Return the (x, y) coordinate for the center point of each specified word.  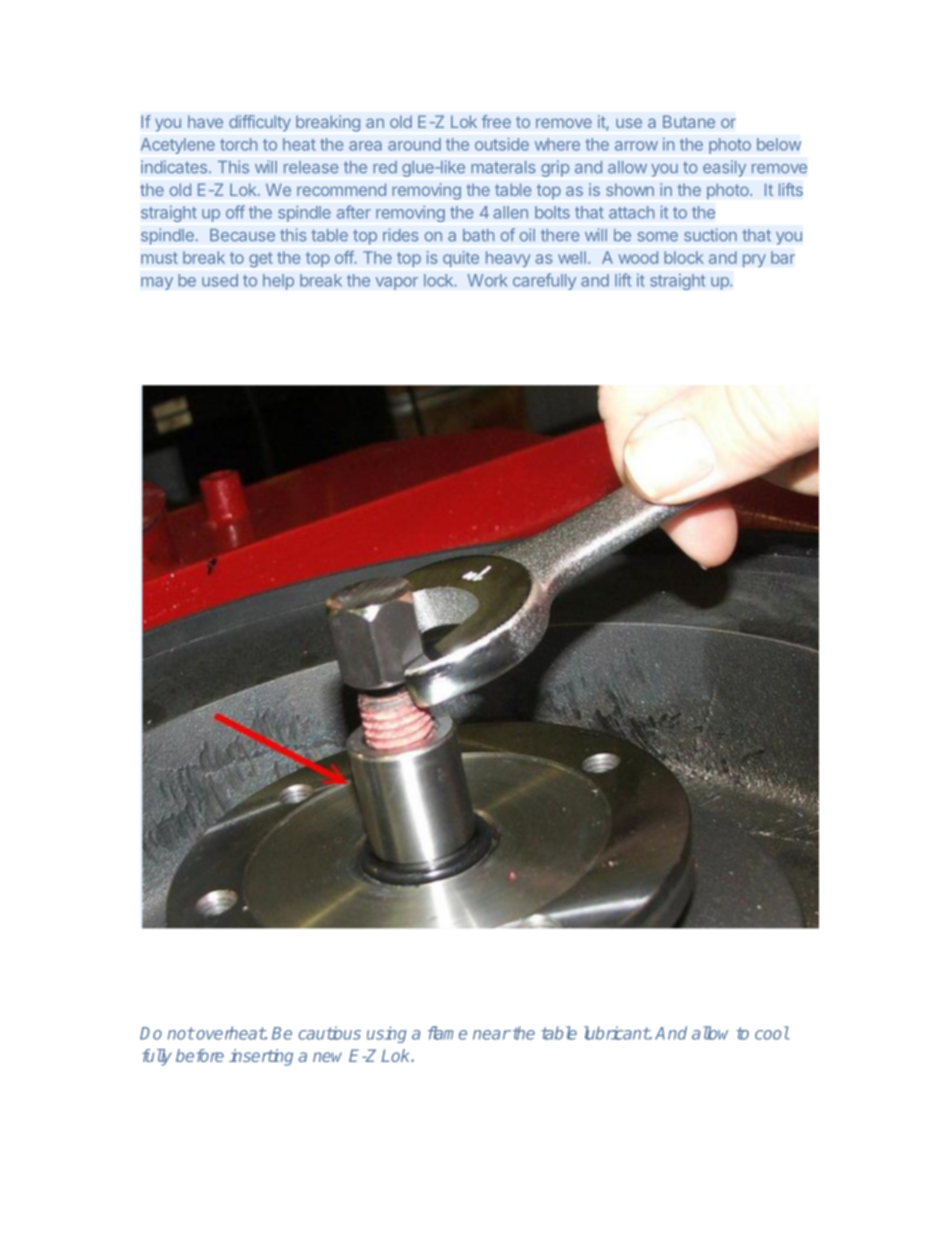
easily (724, 168)
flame (447, 1033)
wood (638, 257)
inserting (261, 1057)
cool (772, 1033)
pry (754, 260)
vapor (397, 283)
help (278, 282)
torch (238, 144)
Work (487, 280)
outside (502, 144)
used (220, 280)
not (181, 1033)
